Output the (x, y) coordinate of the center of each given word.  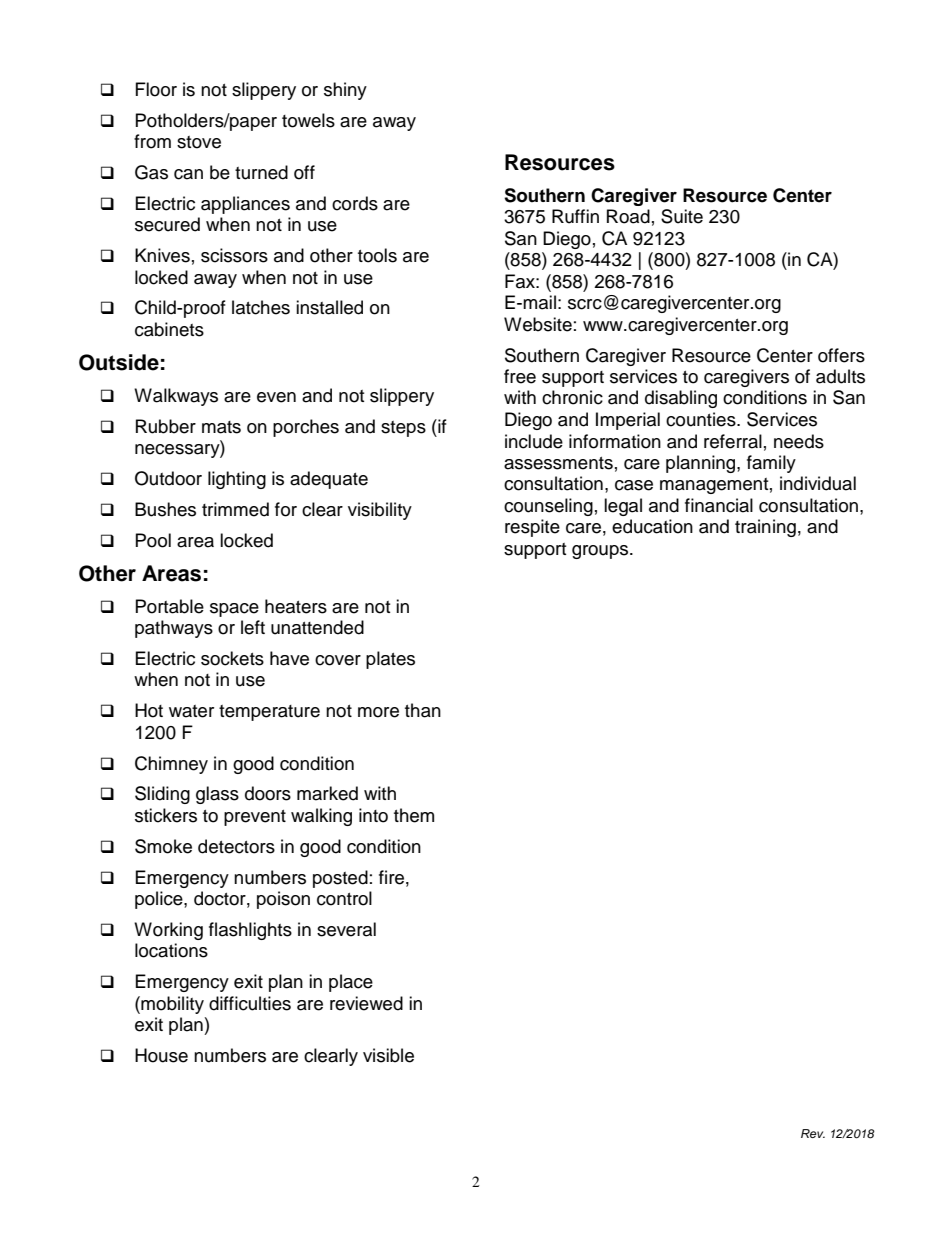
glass (217, 795)
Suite (682, 216)
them (414, 815)
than (423, 710)
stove (199, 142)
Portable (170, 606)
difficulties (250, 1003)
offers (841, 355)
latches (261, 307)
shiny (345, 91)
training (765, 528)
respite (532, 528)
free (520, 376)
